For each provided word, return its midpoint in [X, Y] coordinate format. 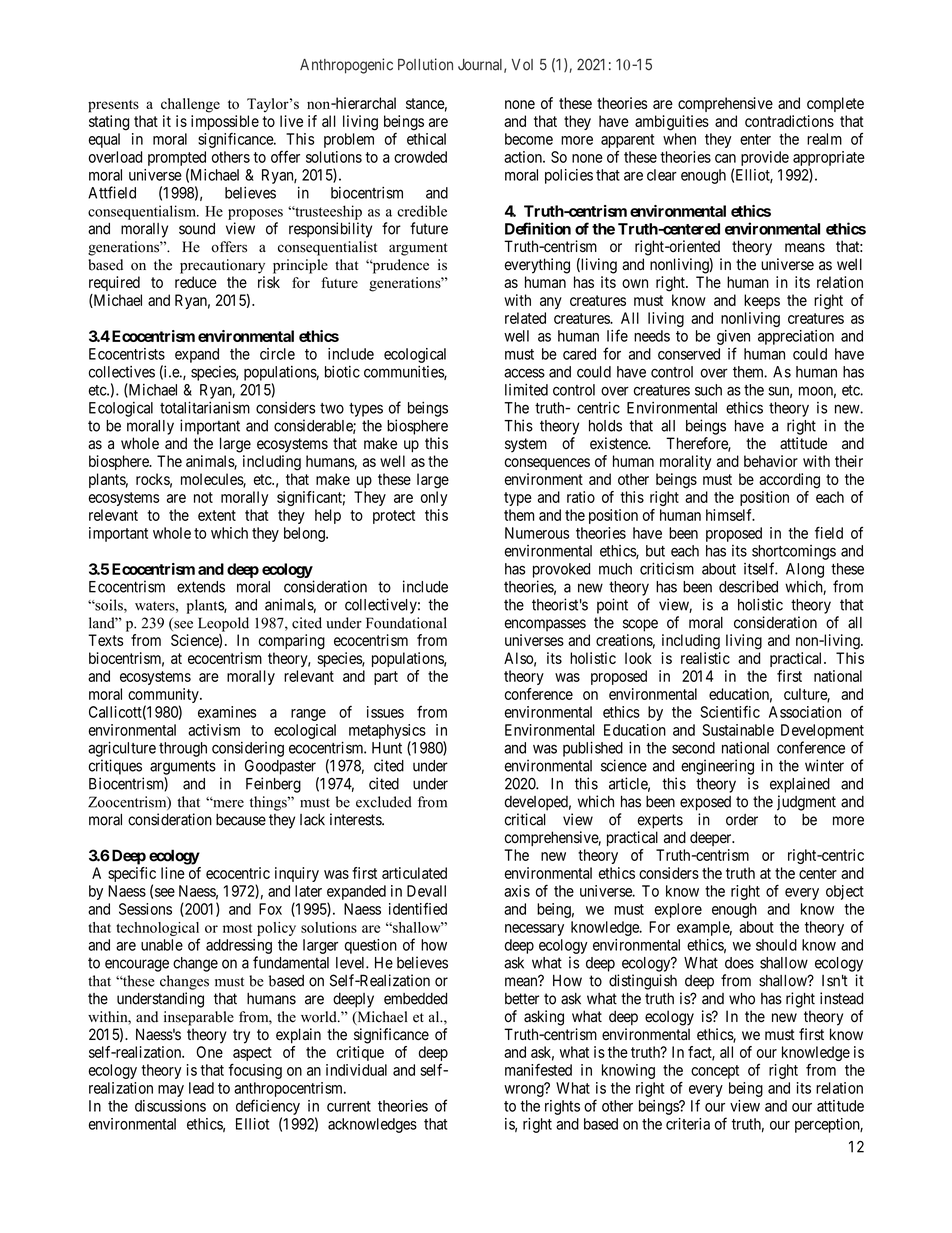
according [789, 481]
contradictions [789, 121]
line [173, 873]
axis [517, 891]
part [386, 678]
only [434, 498]
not [203, 497]
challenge [190, 105]
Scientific [730, 712]
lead [201, 1088]
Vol [522, 65]
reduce [196, 282]
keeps [762, 301]
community [164, 697]
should [776, 945]
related [525, 318]
